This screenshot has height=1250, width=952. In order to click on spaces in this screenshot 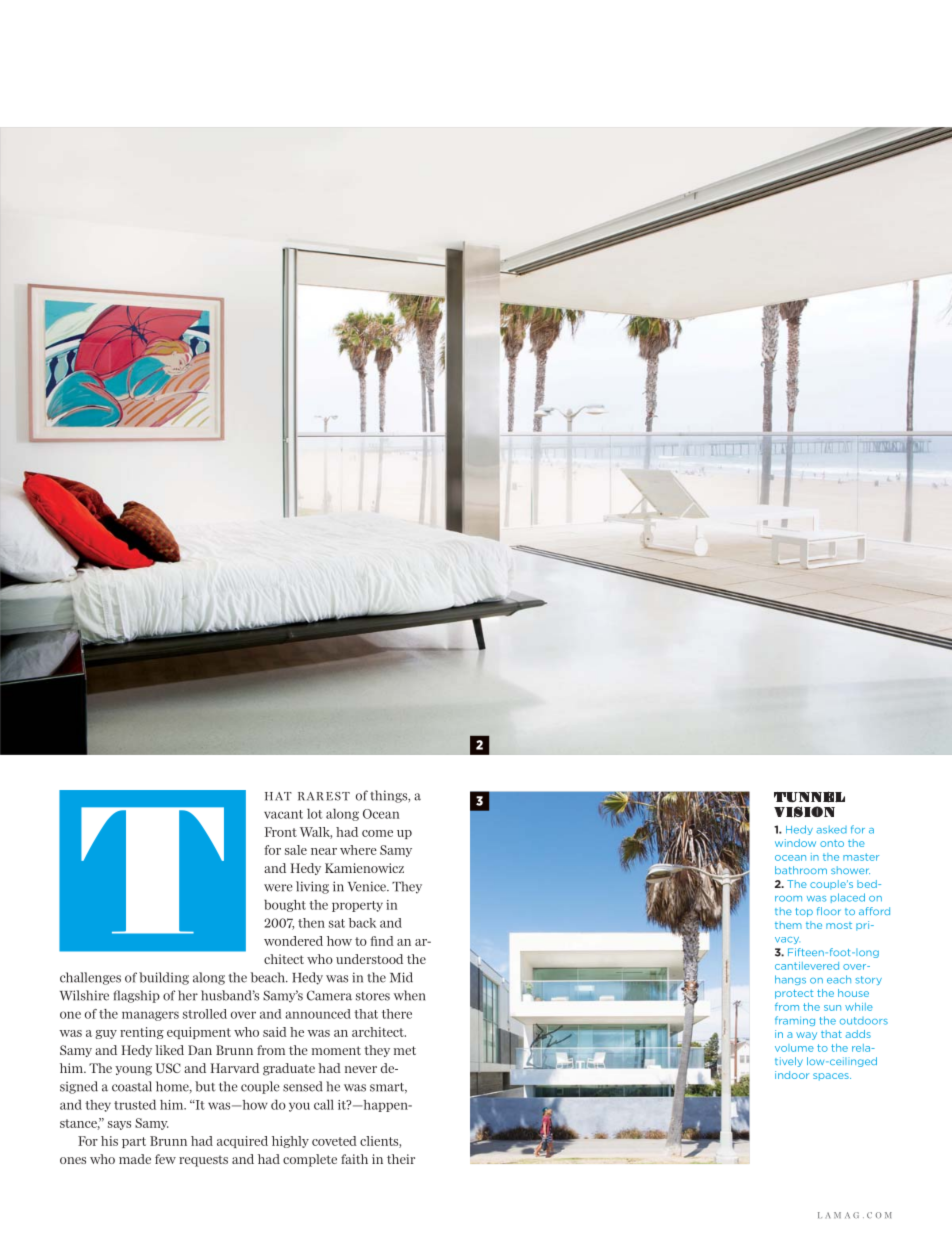, I will do `click(832, 1077)`.
